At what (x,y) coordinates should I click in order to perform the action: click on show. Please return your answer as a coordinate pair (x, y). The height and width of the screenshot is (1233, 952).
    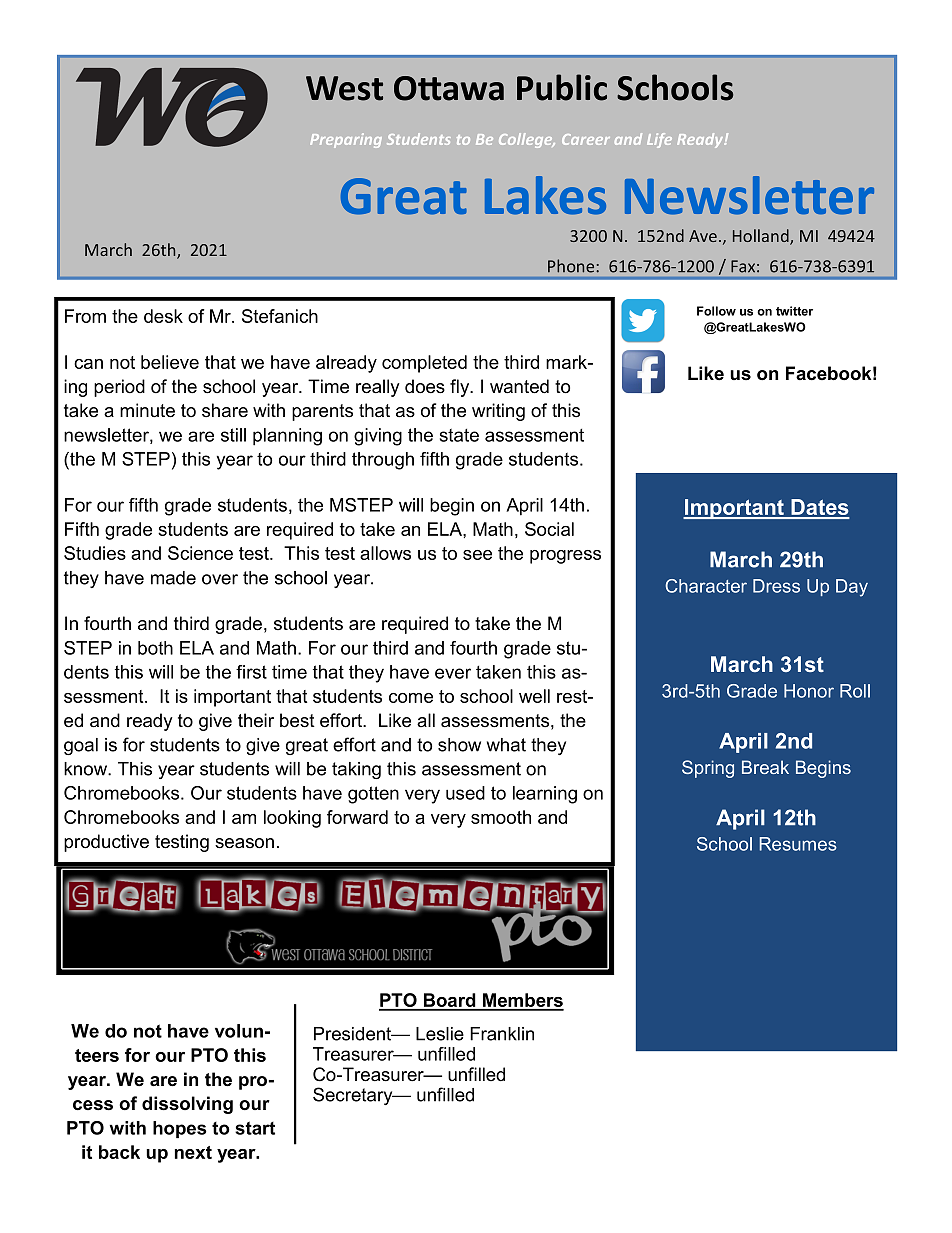
    Looking at the image, I should click on (459, 745).
